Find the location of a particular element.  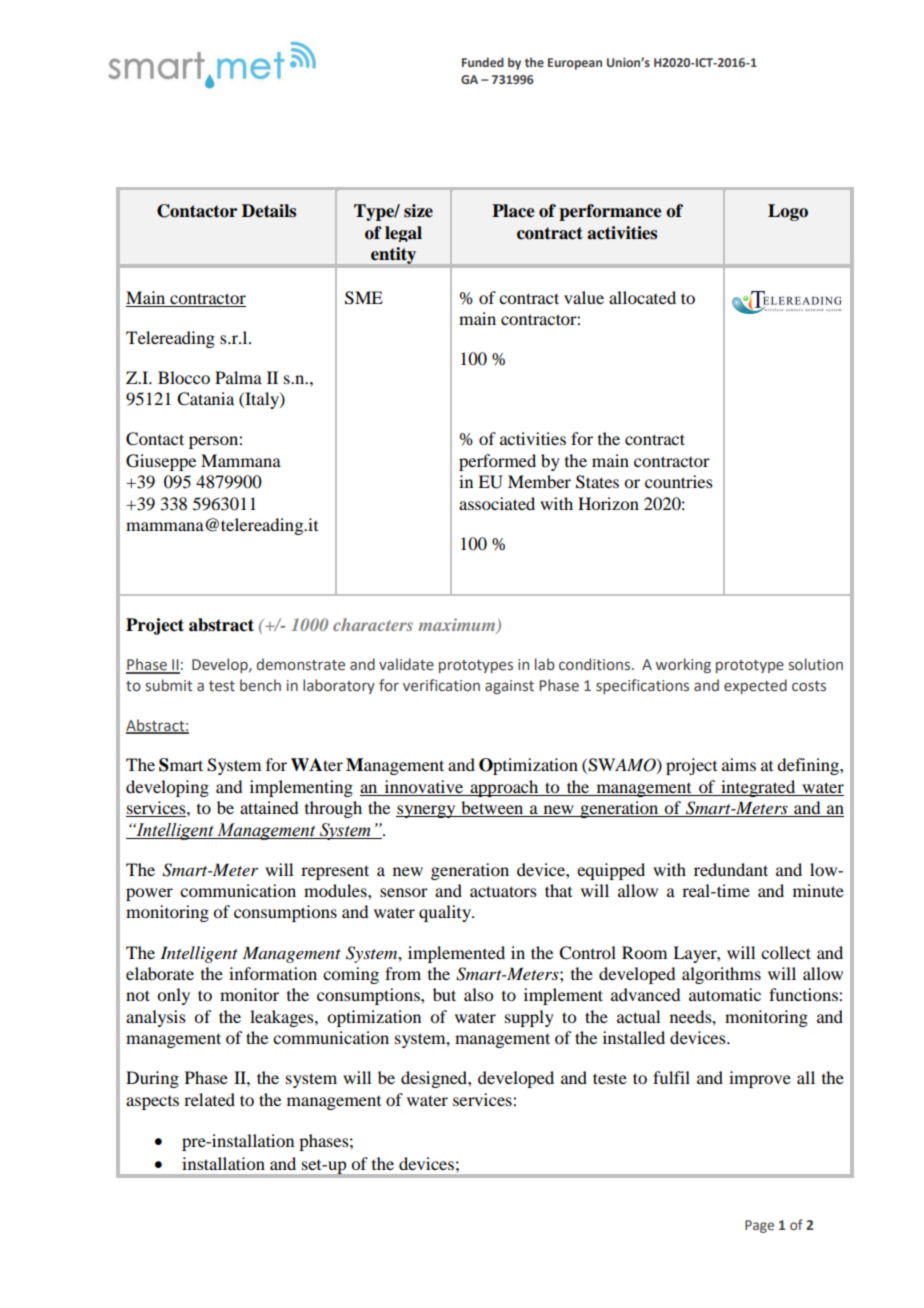

Funded is located at coordinates (483, 62).
